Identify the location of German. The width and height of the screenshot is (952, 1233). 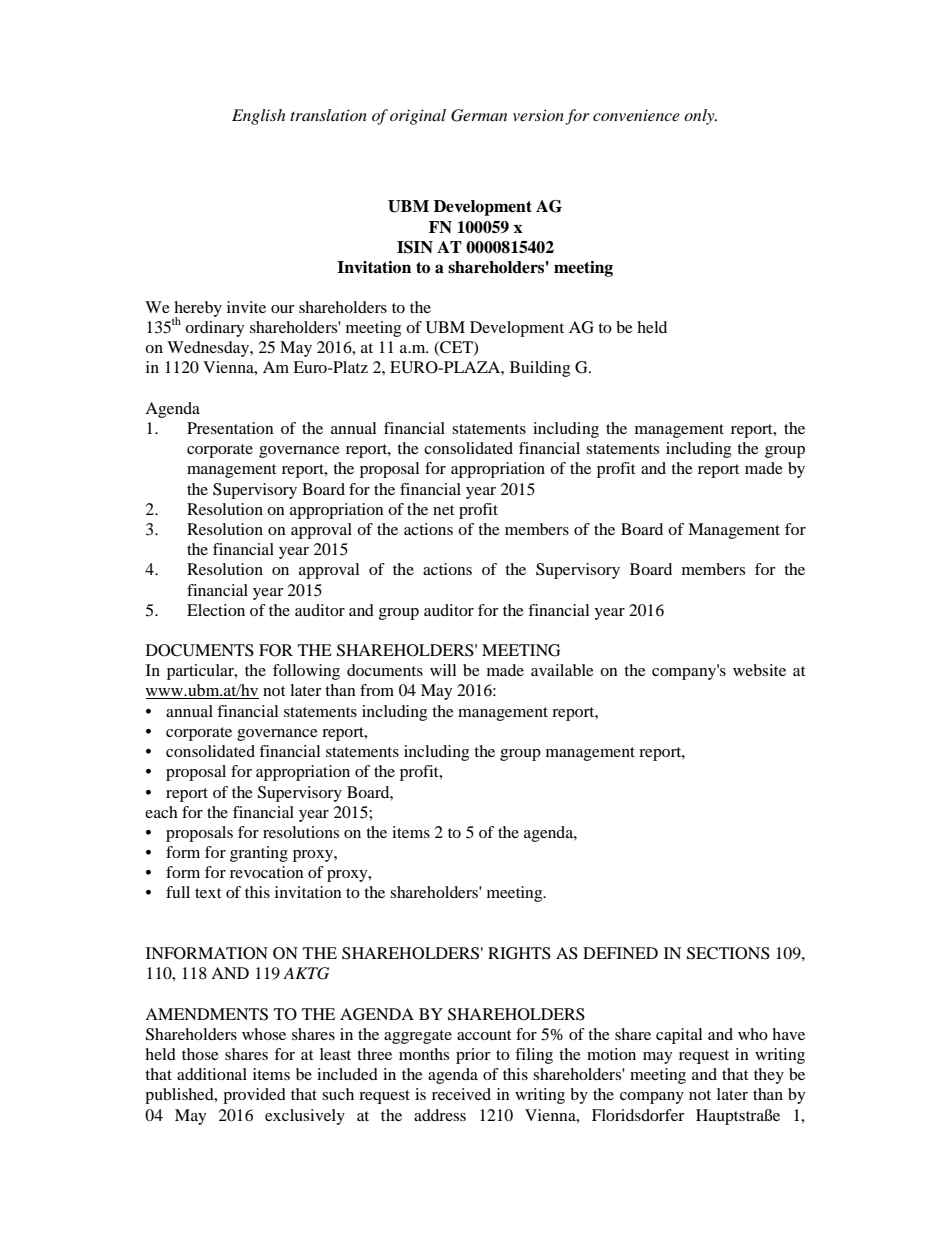
(479, 115).
